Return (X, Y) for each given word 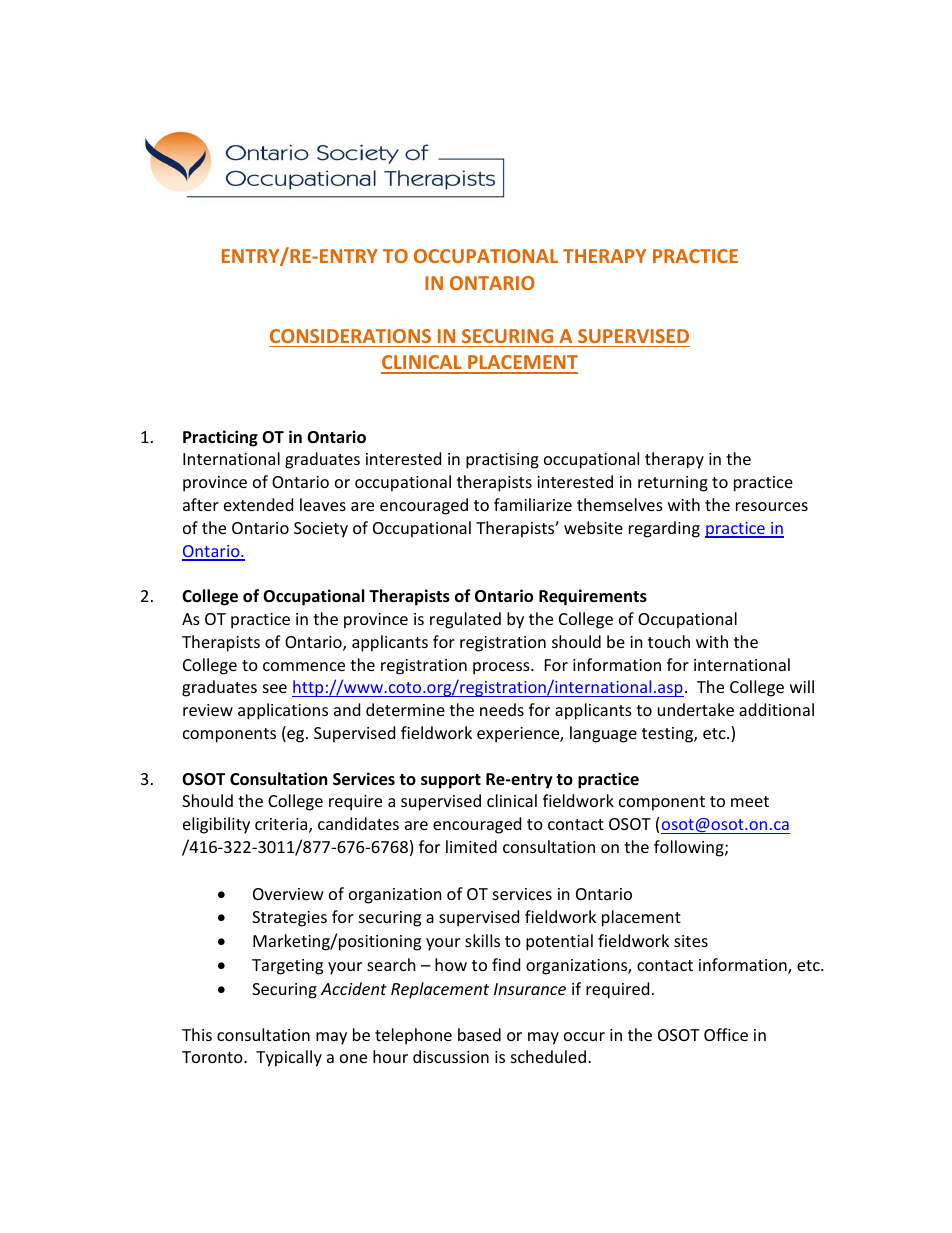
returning (673, 484)
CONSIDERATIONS (350, 336)
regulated (465, 620)
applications (283, 711)
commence (304, 666)
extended (258, 504)
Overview (288, 894)
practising (502, 461)
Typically (289, 1058)
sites (691, 941)
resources (772, 506)
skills (482, 940)
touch (669, 641)
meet (750, 801)
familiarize (533, 504)
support (451, 781)
